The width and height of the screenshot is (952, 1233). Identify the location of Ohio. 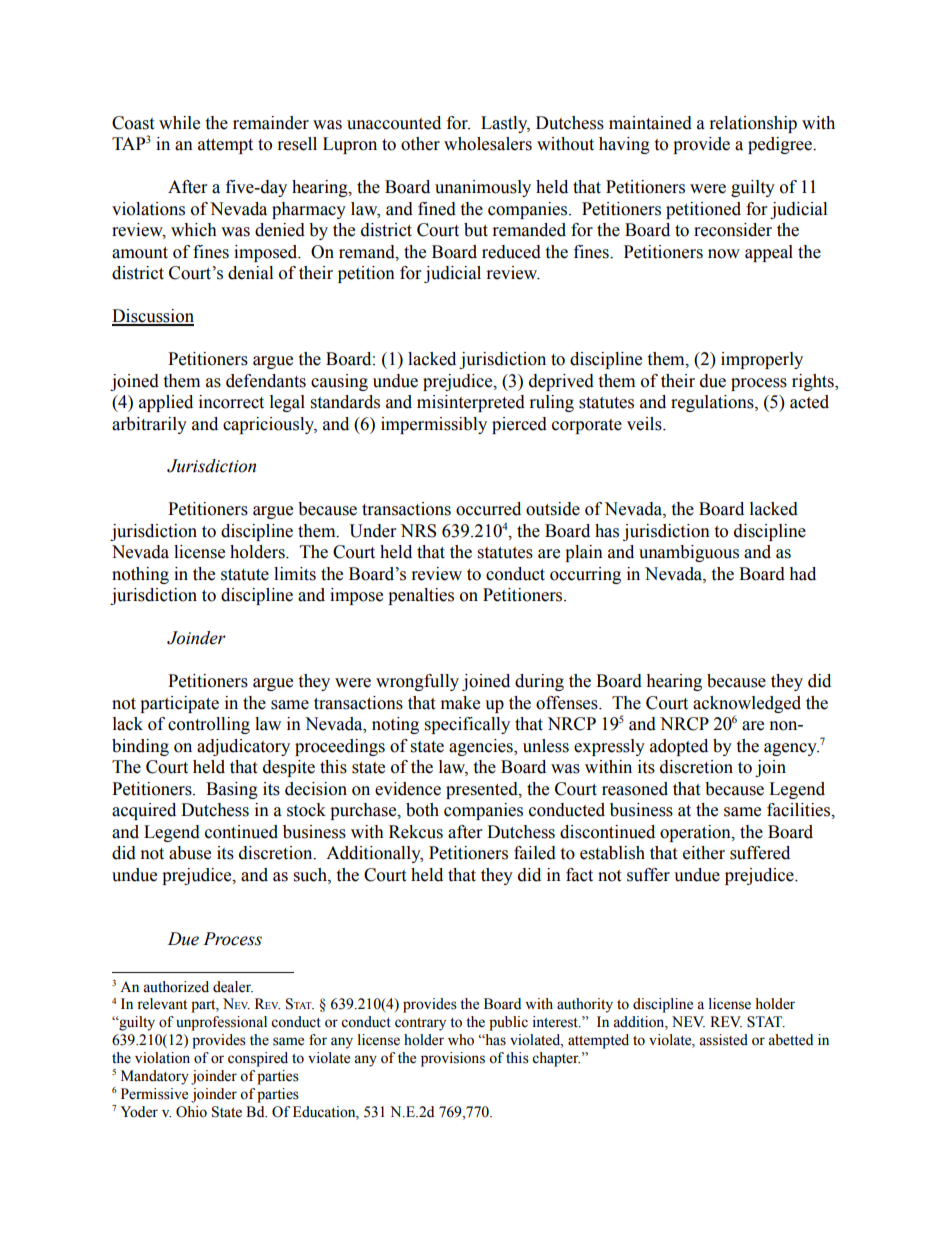
(191, 1112).
